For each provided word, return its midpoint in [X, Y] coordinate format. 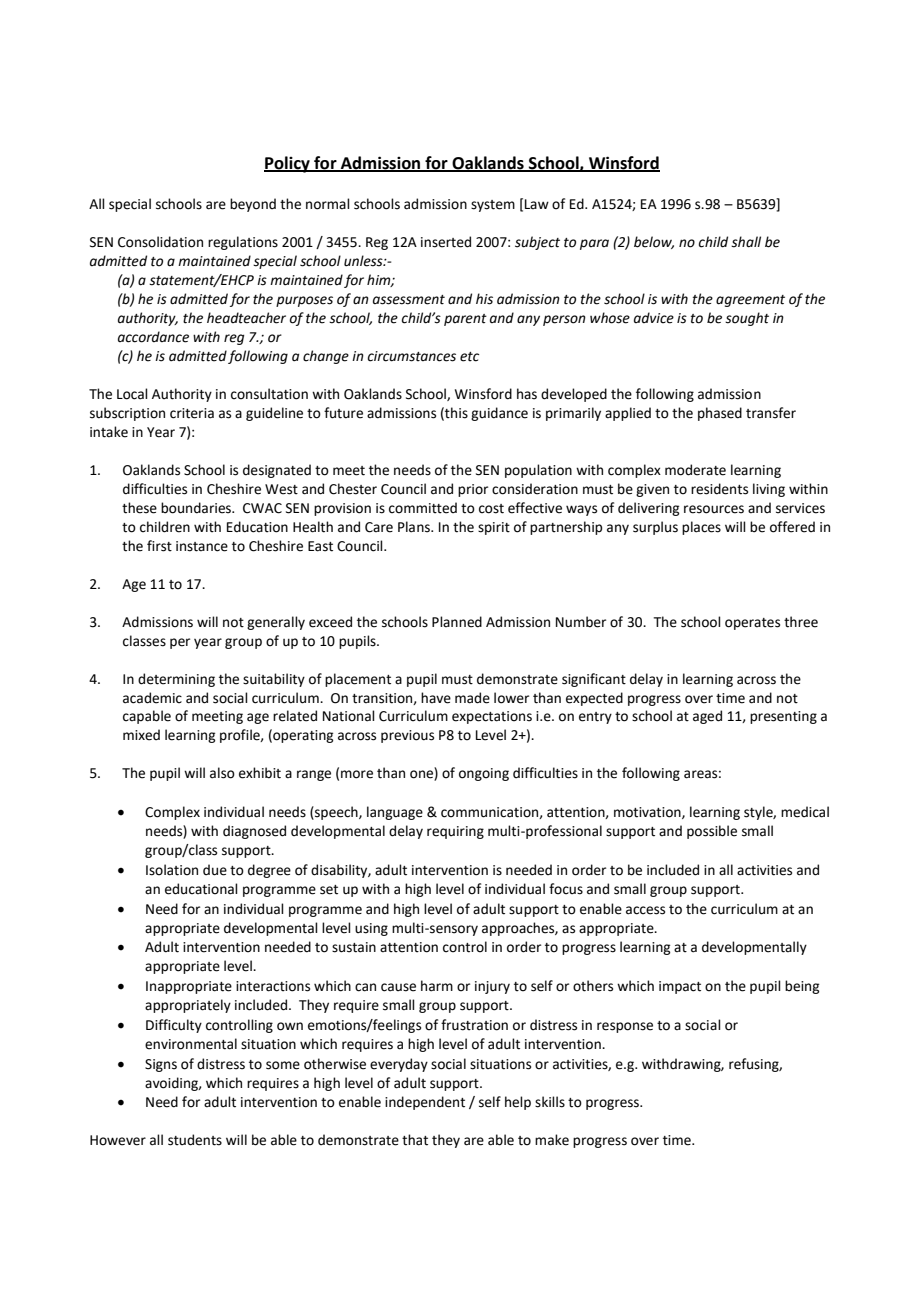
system [493, 206]
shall [746, 242]
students [195, 1140]
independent [425, 1103]
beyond [253, 205]
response [625, 1027]
